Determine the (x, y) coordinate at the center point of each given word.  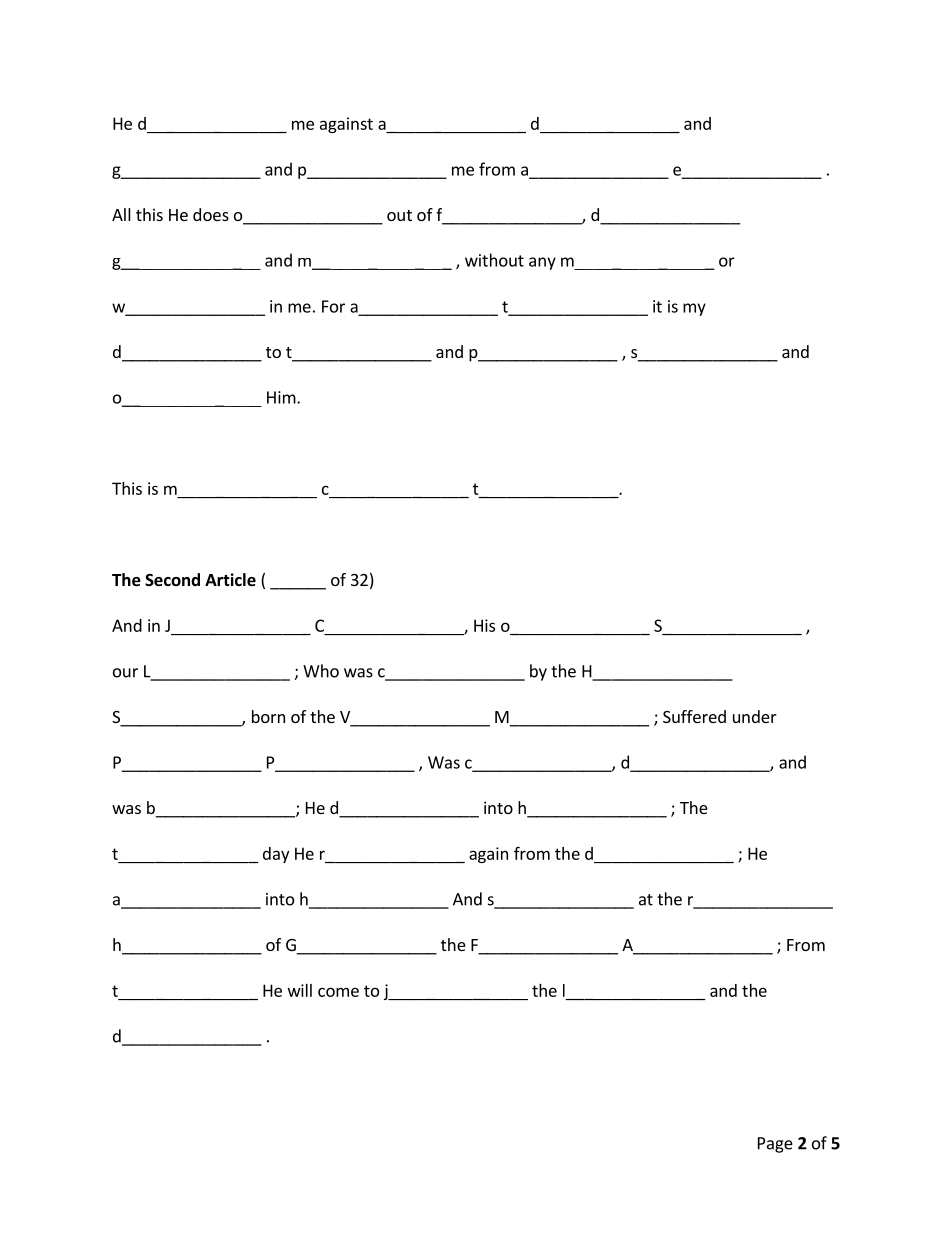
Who (321, 671)
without (494, 260)
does (211, 214)
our (125, 673)
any (542, 263)
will (300, 990)
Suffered (694, 716)
